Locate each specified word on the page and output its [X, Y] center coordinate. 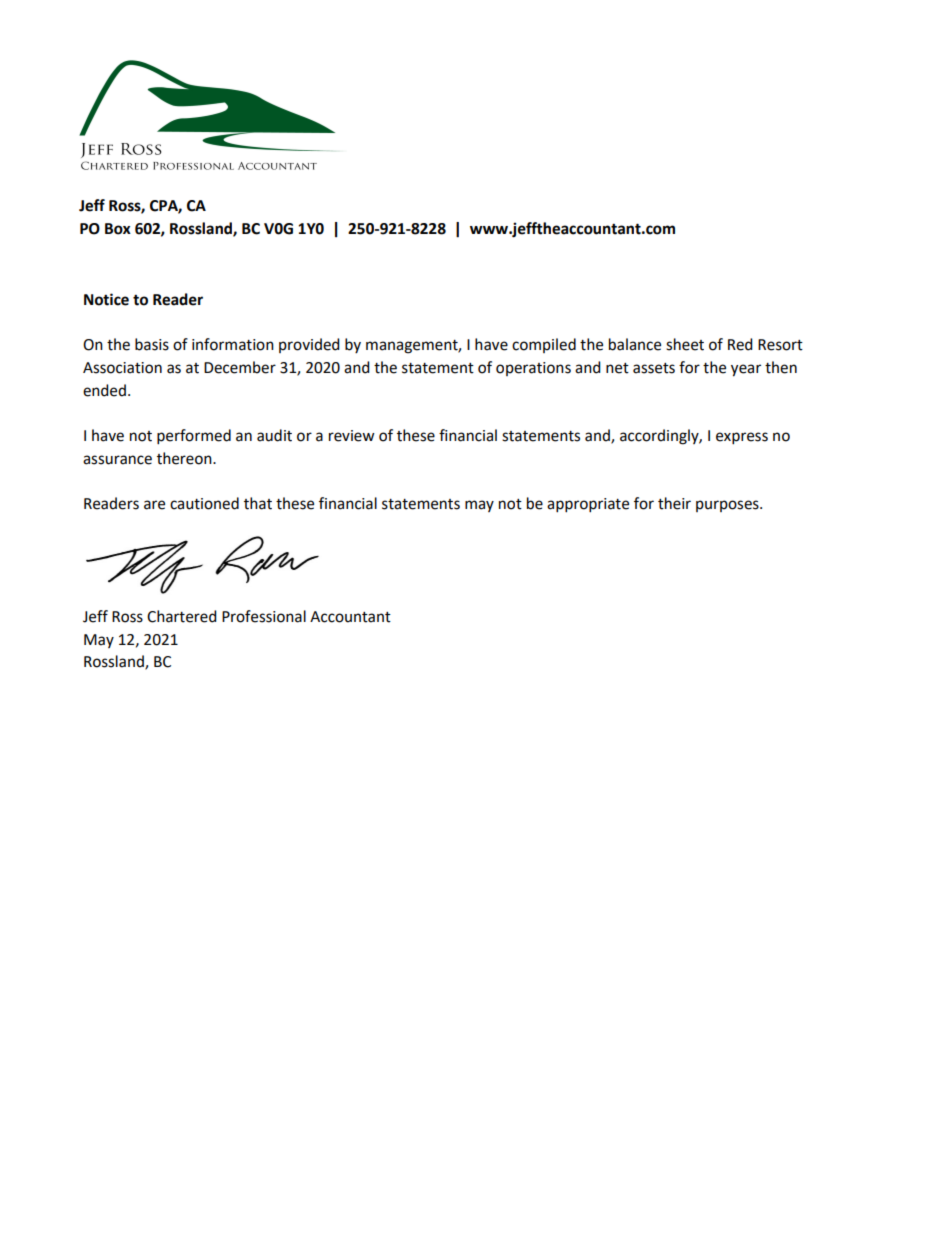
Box [118, 229]
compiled [544, 345]
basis [152, 344]
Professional [264, 616]
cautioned [204, 503]
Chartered [182, 616]
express [742, 438]
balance [635, 344]
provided [309, 345]
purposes [728, 506]
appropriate [588, 505]
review [352, 436]
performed [194, 437]
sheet [685, 344]
